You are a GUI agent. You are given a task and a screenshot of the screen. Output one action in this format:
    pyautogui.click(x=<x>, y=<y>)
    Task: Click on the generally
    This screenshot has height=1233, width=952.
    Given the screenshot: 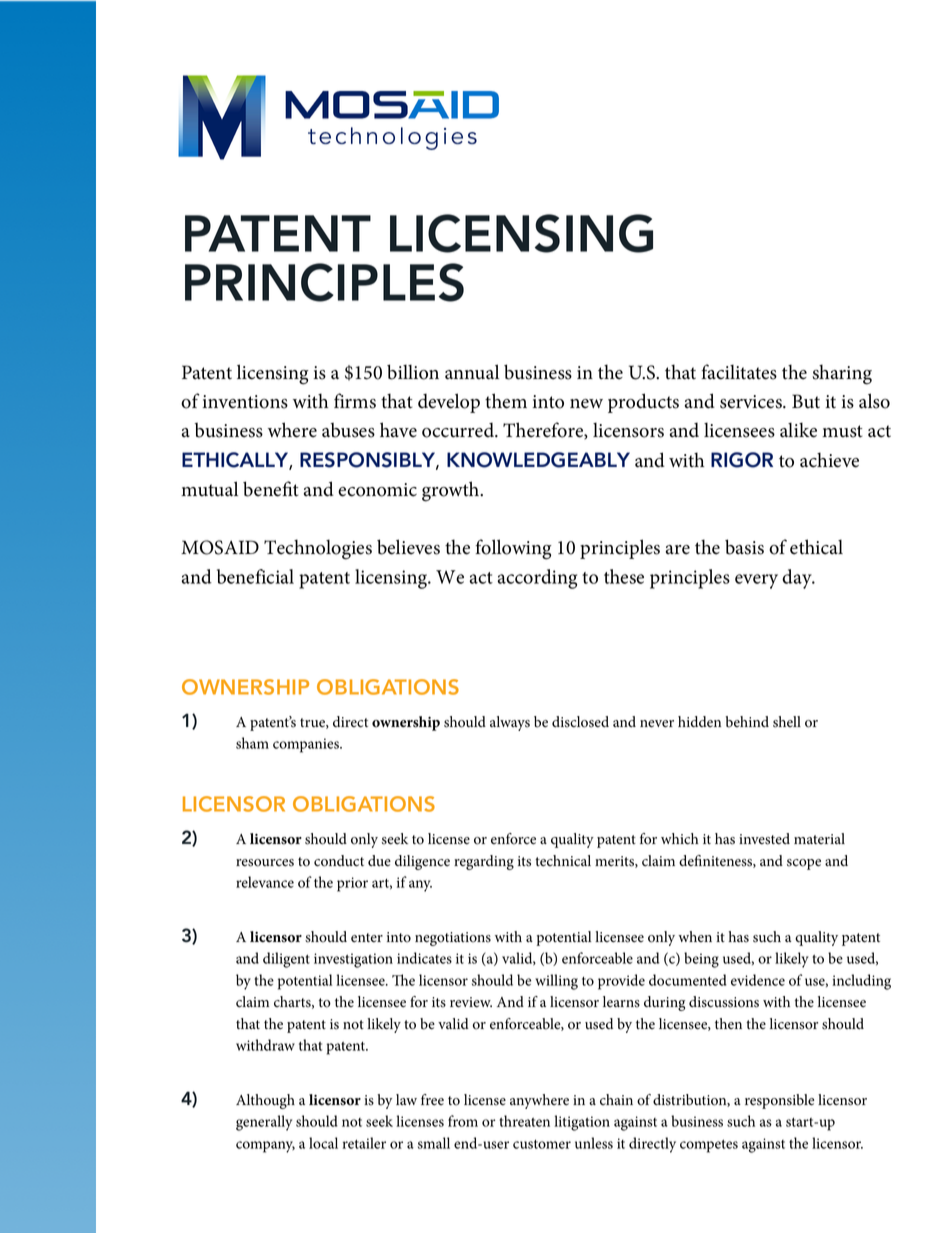 What is the action you would take?
    pyautogui.click(x=264, y=1123)
